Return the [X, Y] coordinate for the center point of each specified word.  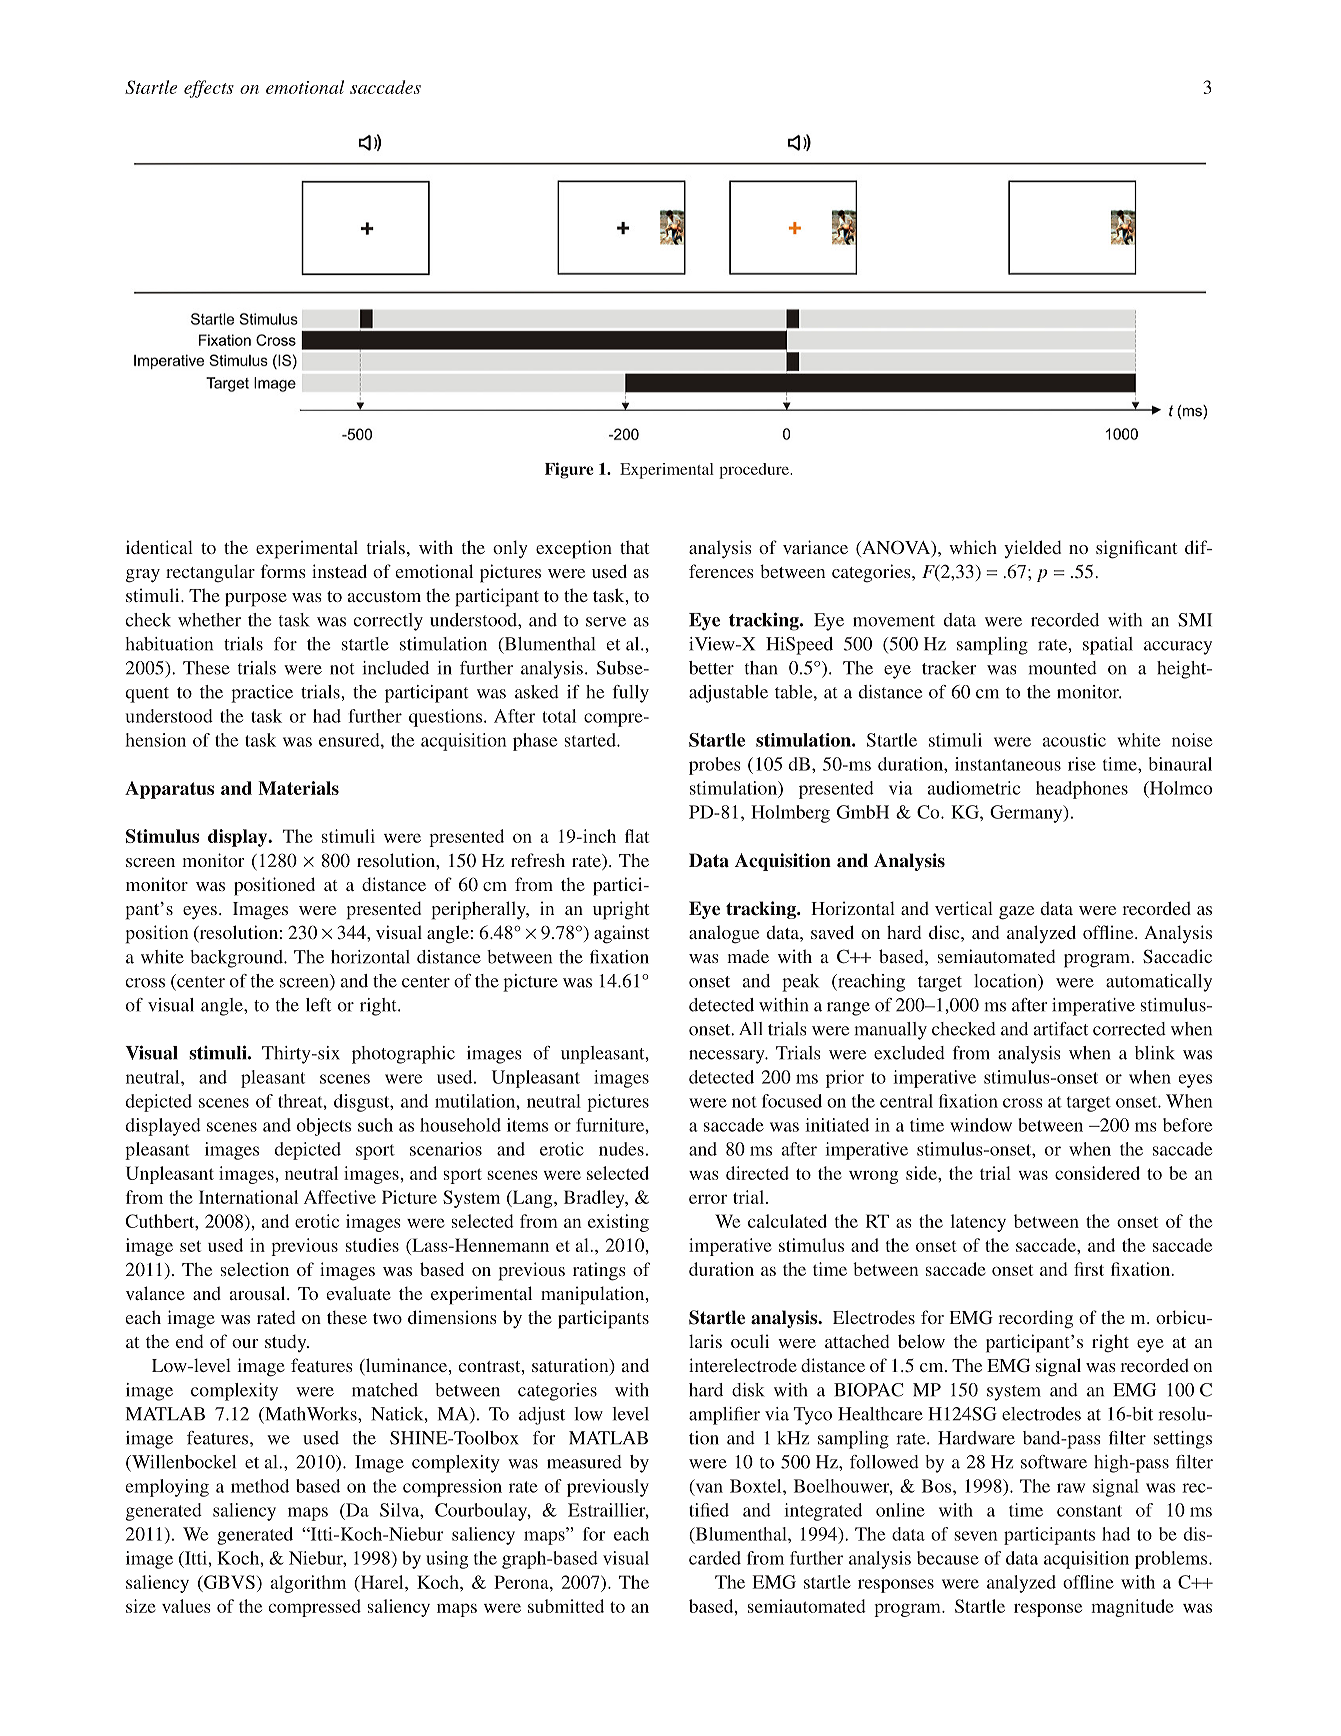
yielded [1032, 549]
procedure [755, 471]
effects [209, 89]
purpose [256, 600]
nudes [621, 1149]
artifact [1061, 1029]
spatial [1108, 646]
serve [606, 622]
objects [324, 1127]
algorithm [308, 1584]
